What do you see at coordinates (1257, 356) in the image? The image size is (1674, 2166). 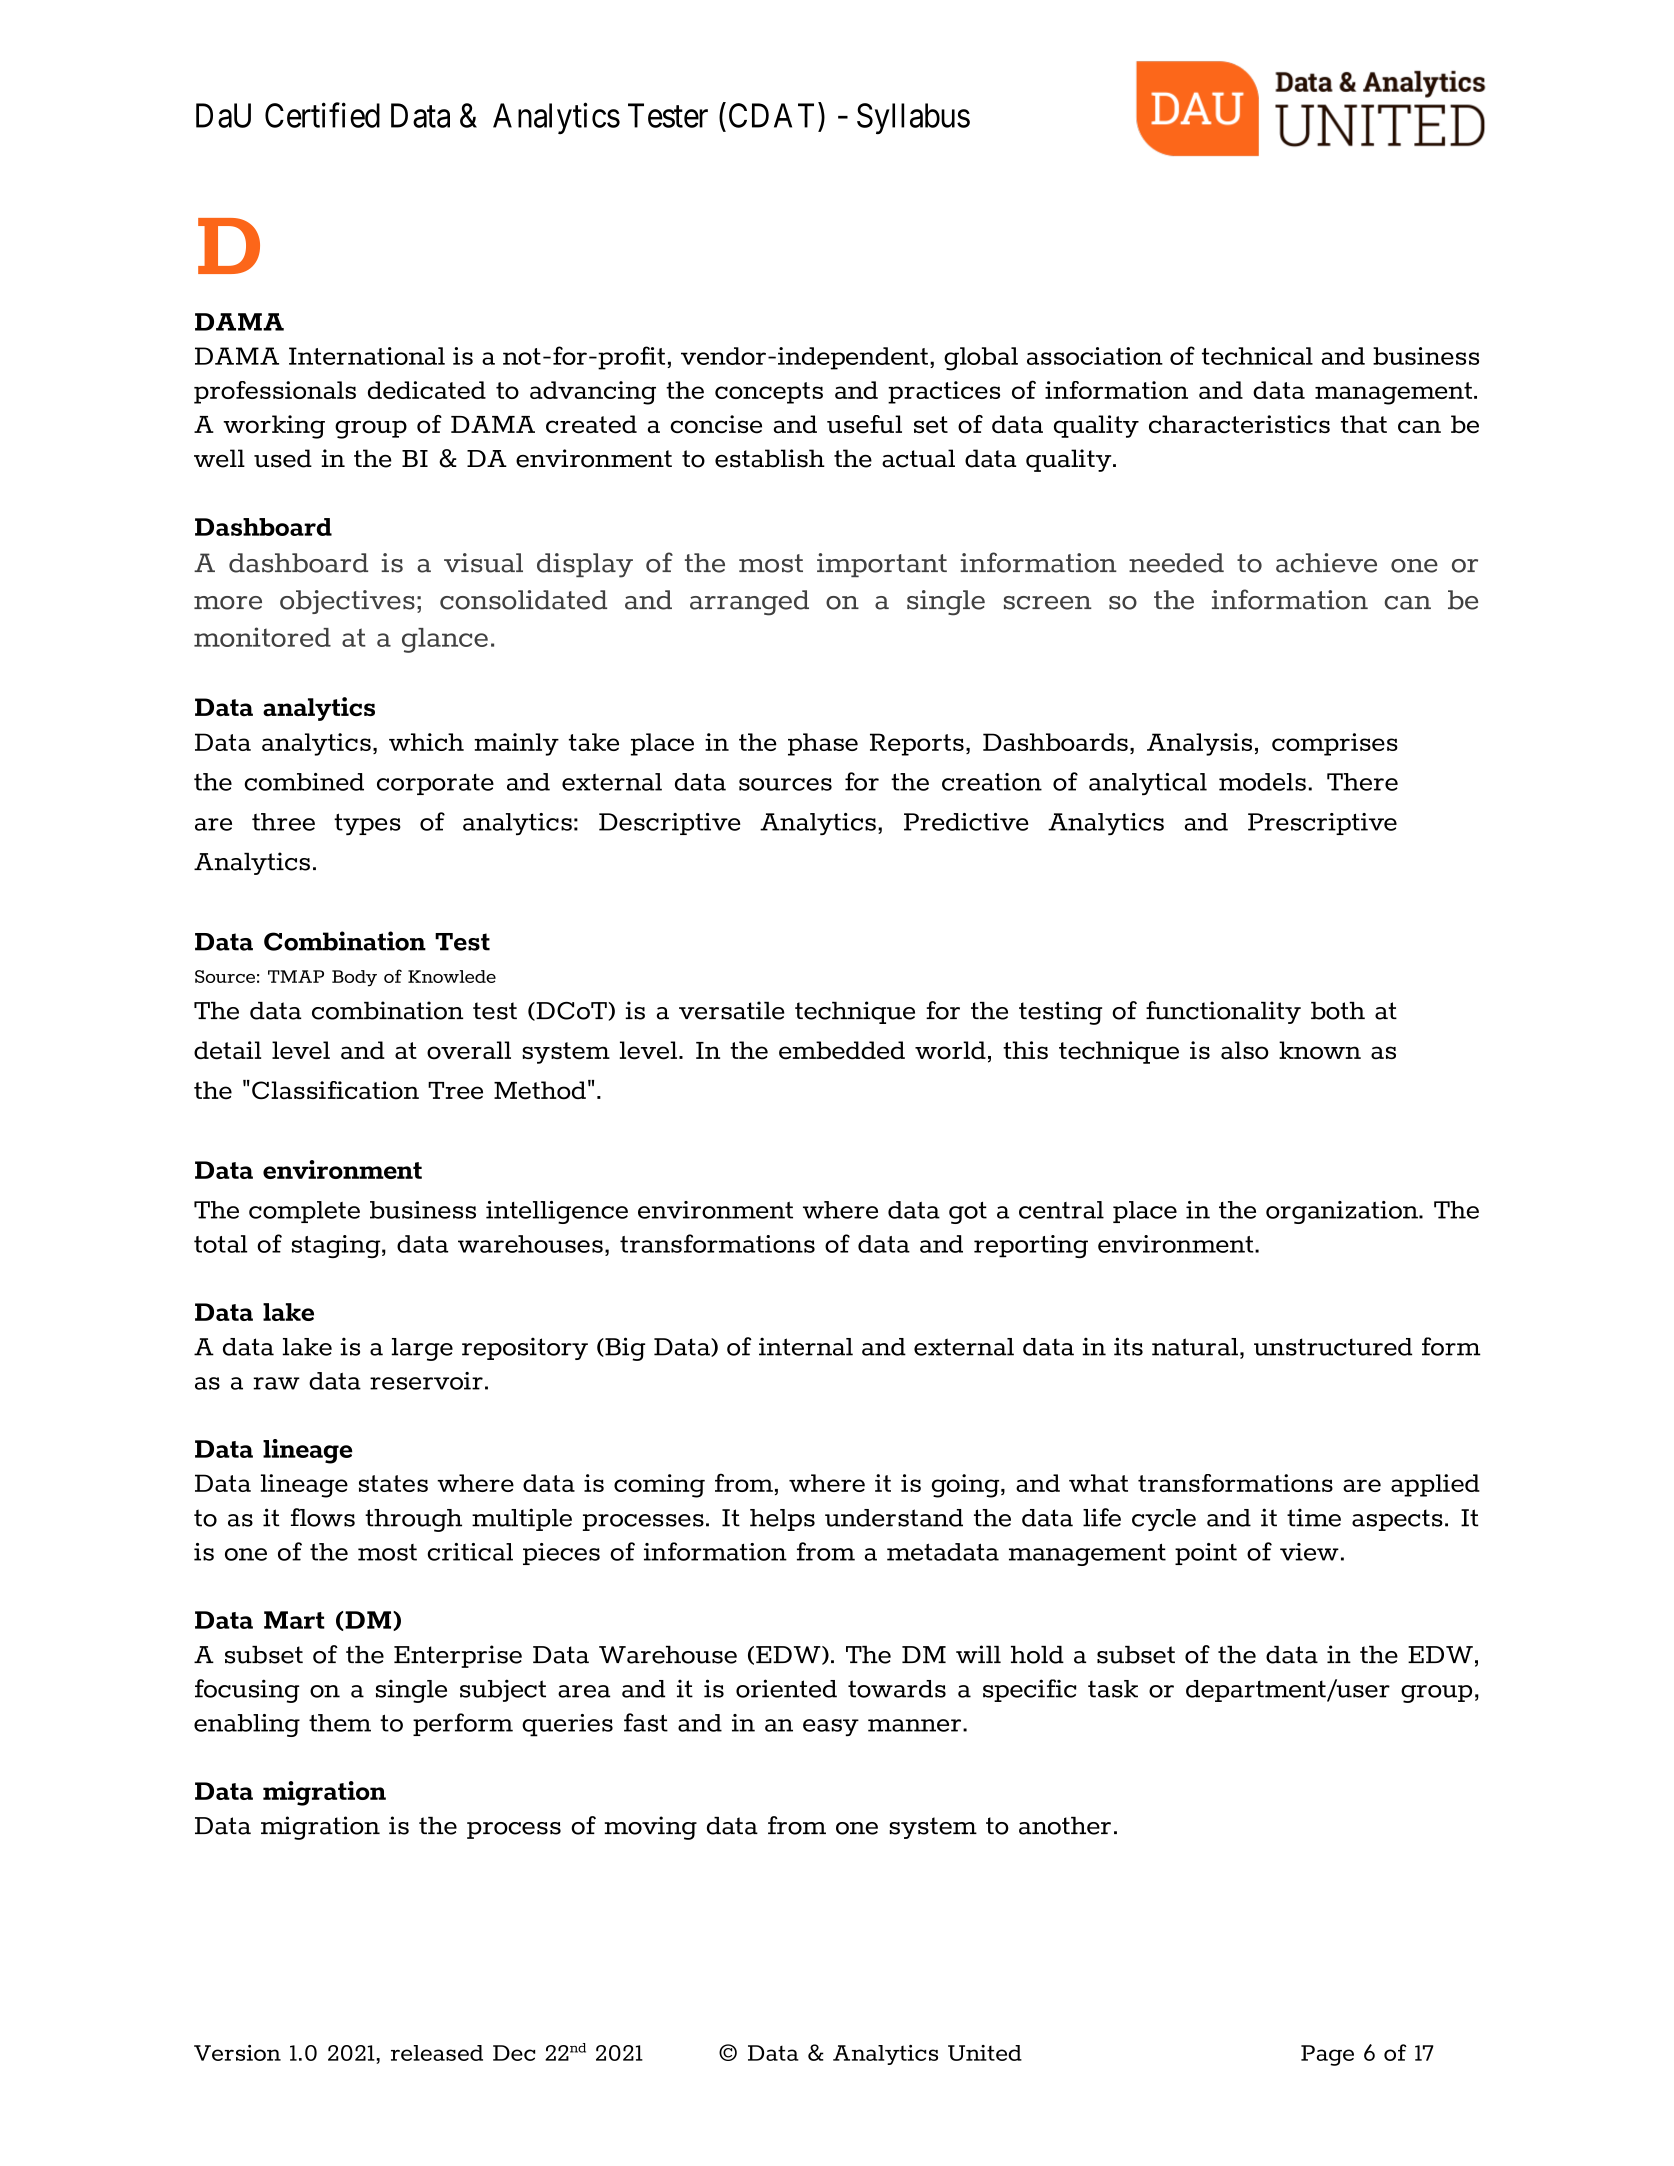 I see `technical` at bounding box center [1257, 356].
